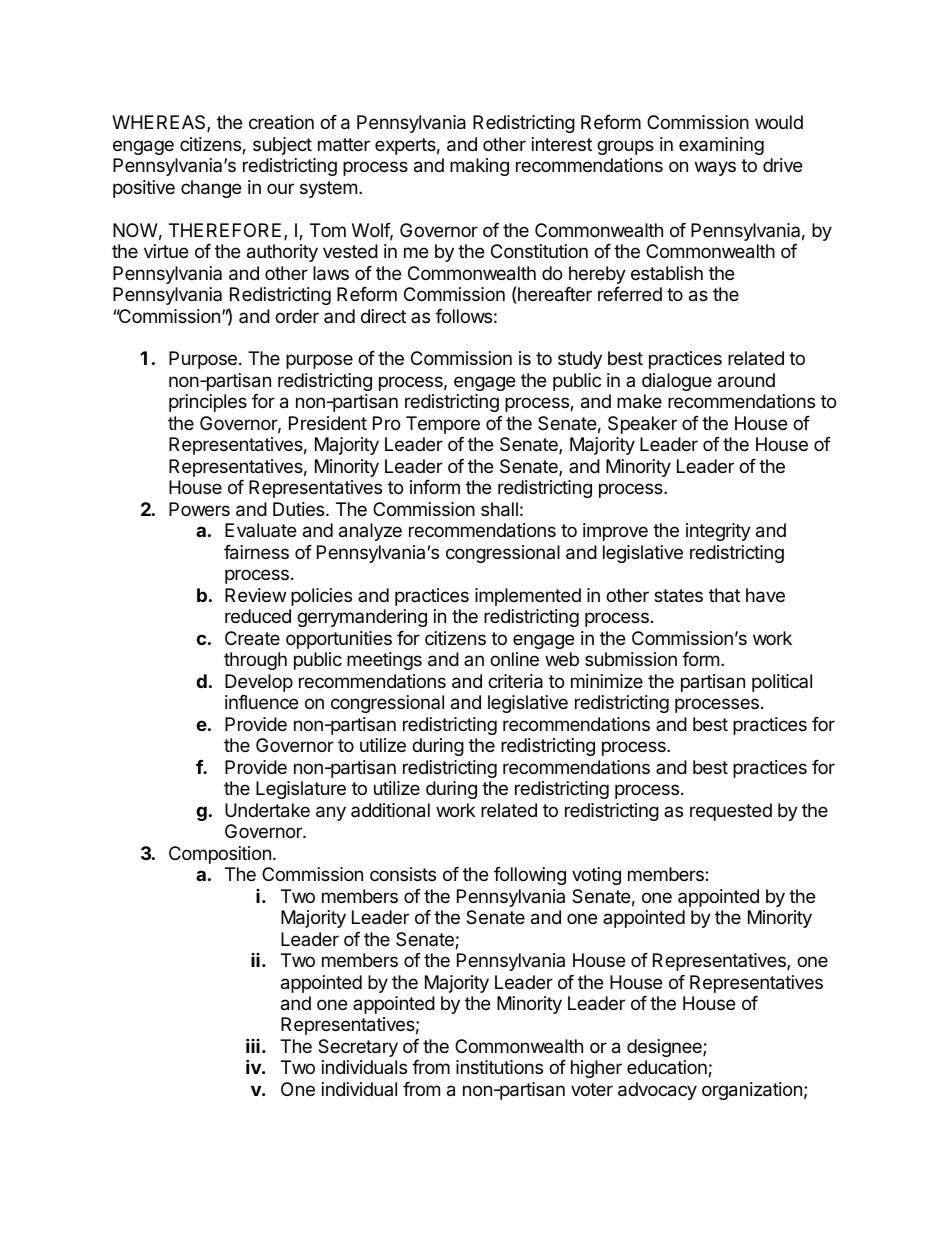  Describe the element at coordinates (211, 189) in the page. I see `change` at that location.
